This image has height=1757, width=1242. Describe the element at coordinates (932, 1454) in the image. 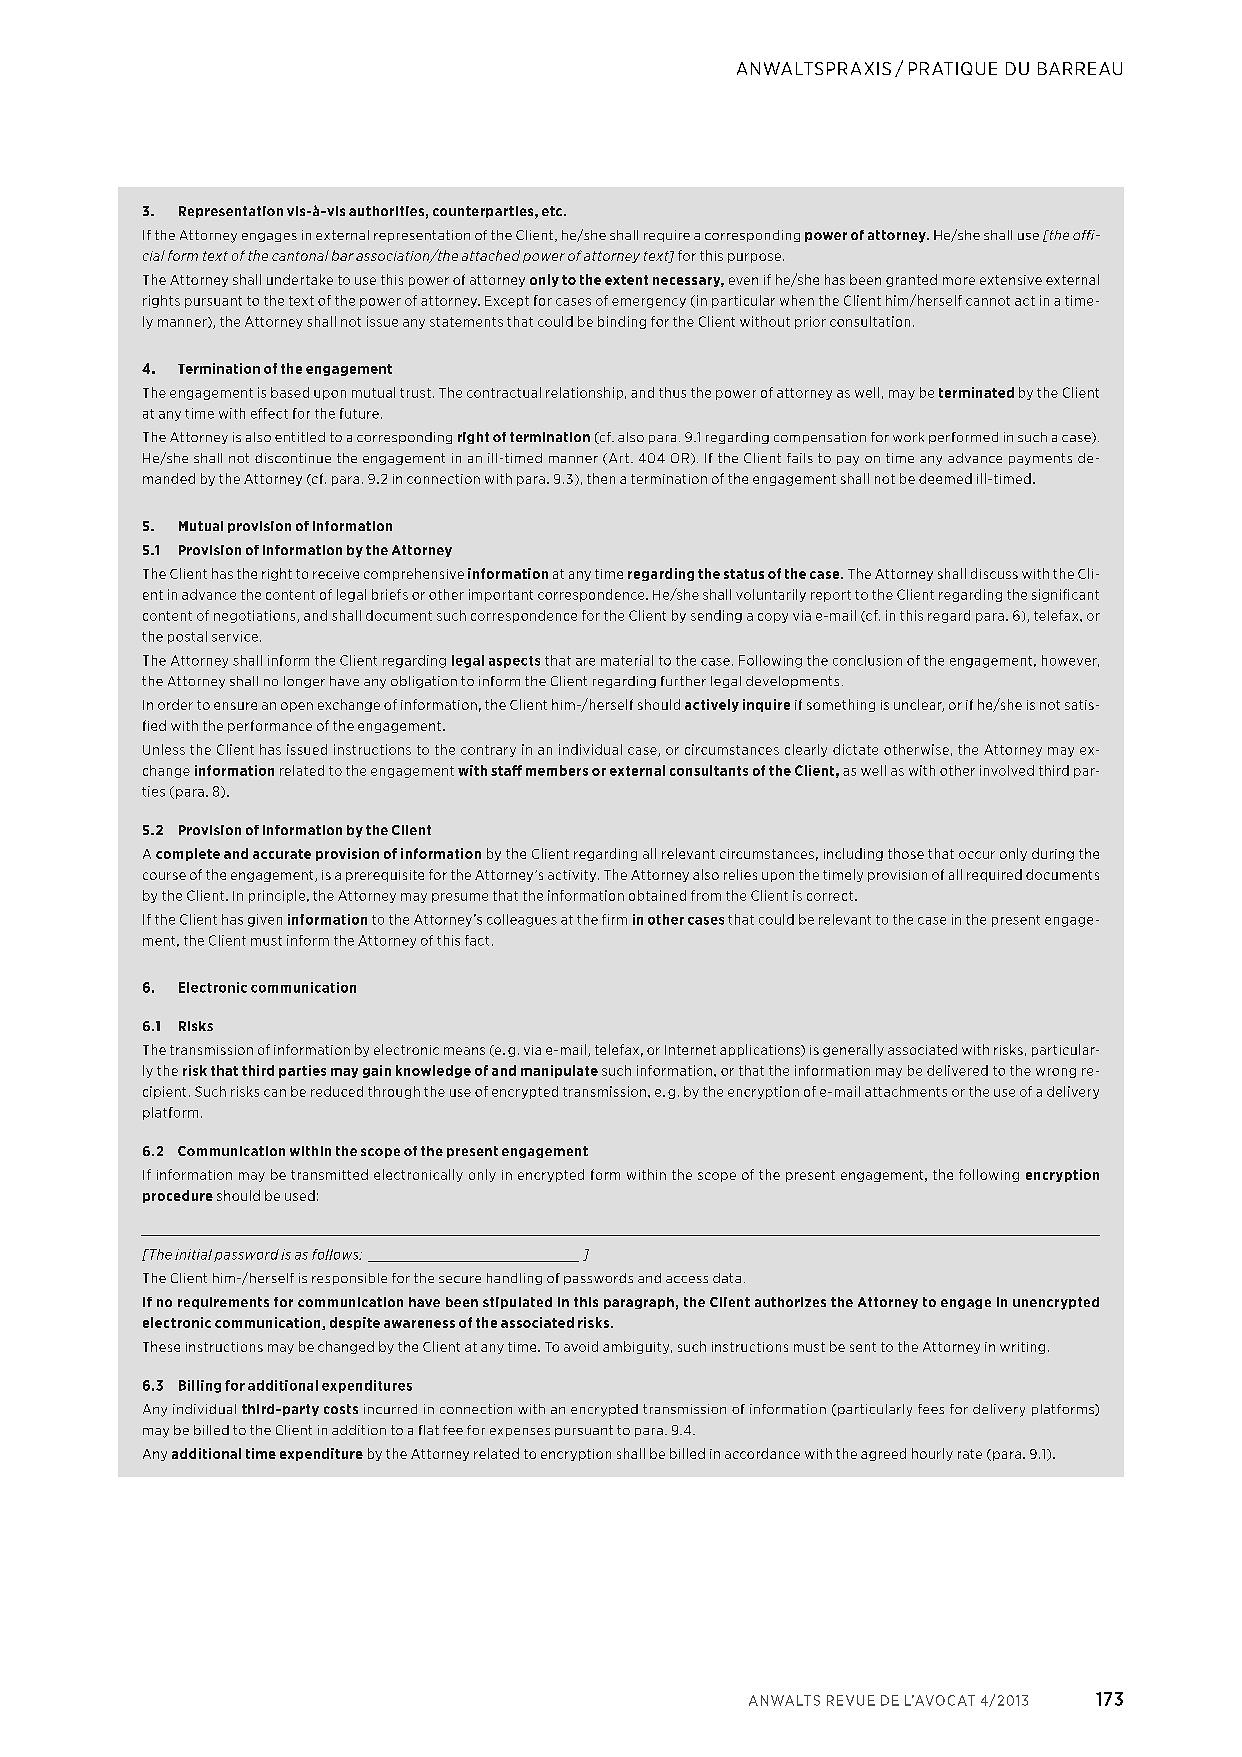

I see `hourly` at that location.
